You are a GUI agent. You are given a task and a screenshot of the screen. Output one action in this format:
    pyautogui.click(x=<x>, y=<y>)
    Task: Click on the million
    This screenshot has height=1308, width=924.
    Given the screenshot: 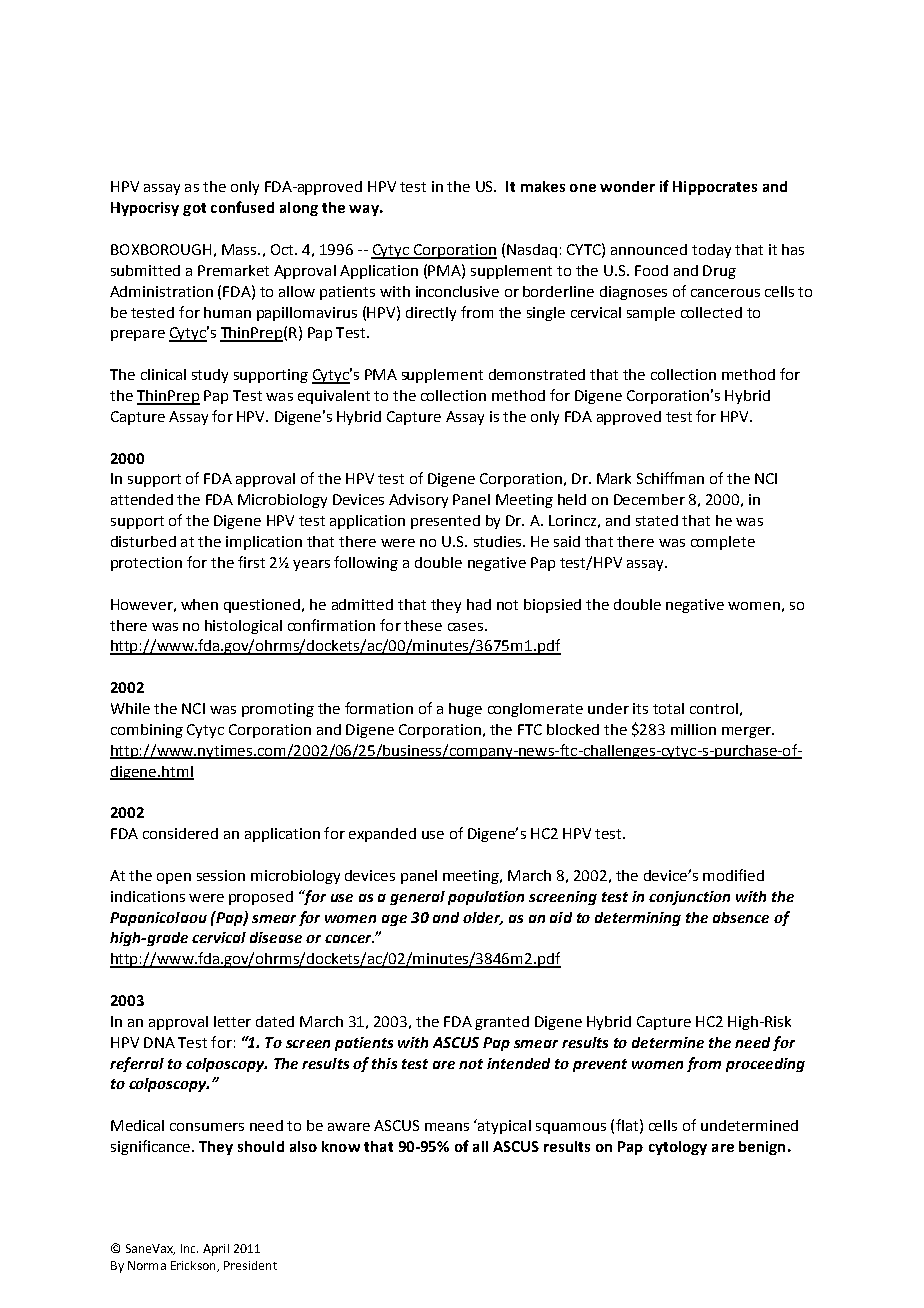 What is the action you would take?
    pyautogui.click(x=693, y=729)
